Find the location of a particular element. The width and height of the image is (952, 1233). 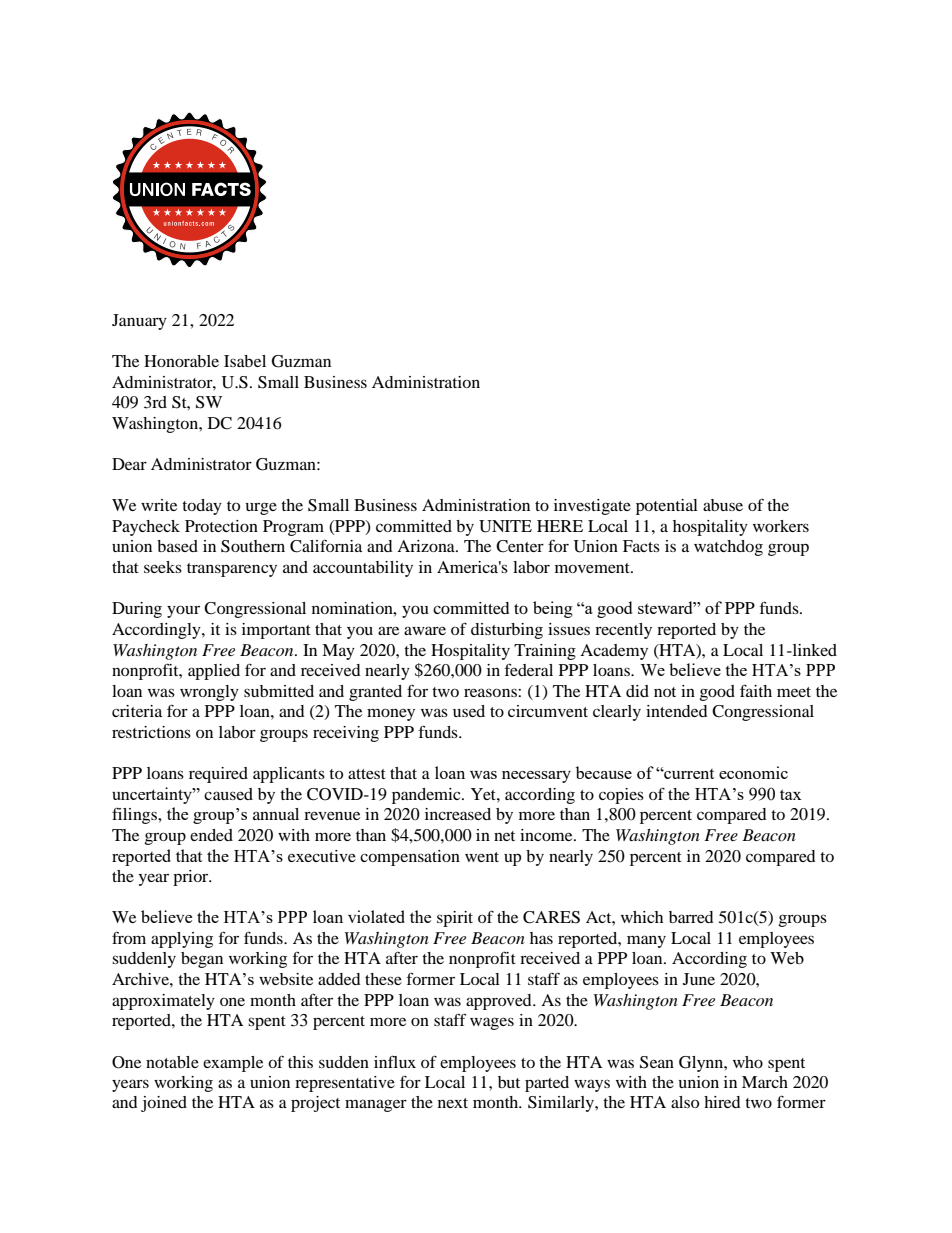

hired is located at coordinates (722, 1102).
